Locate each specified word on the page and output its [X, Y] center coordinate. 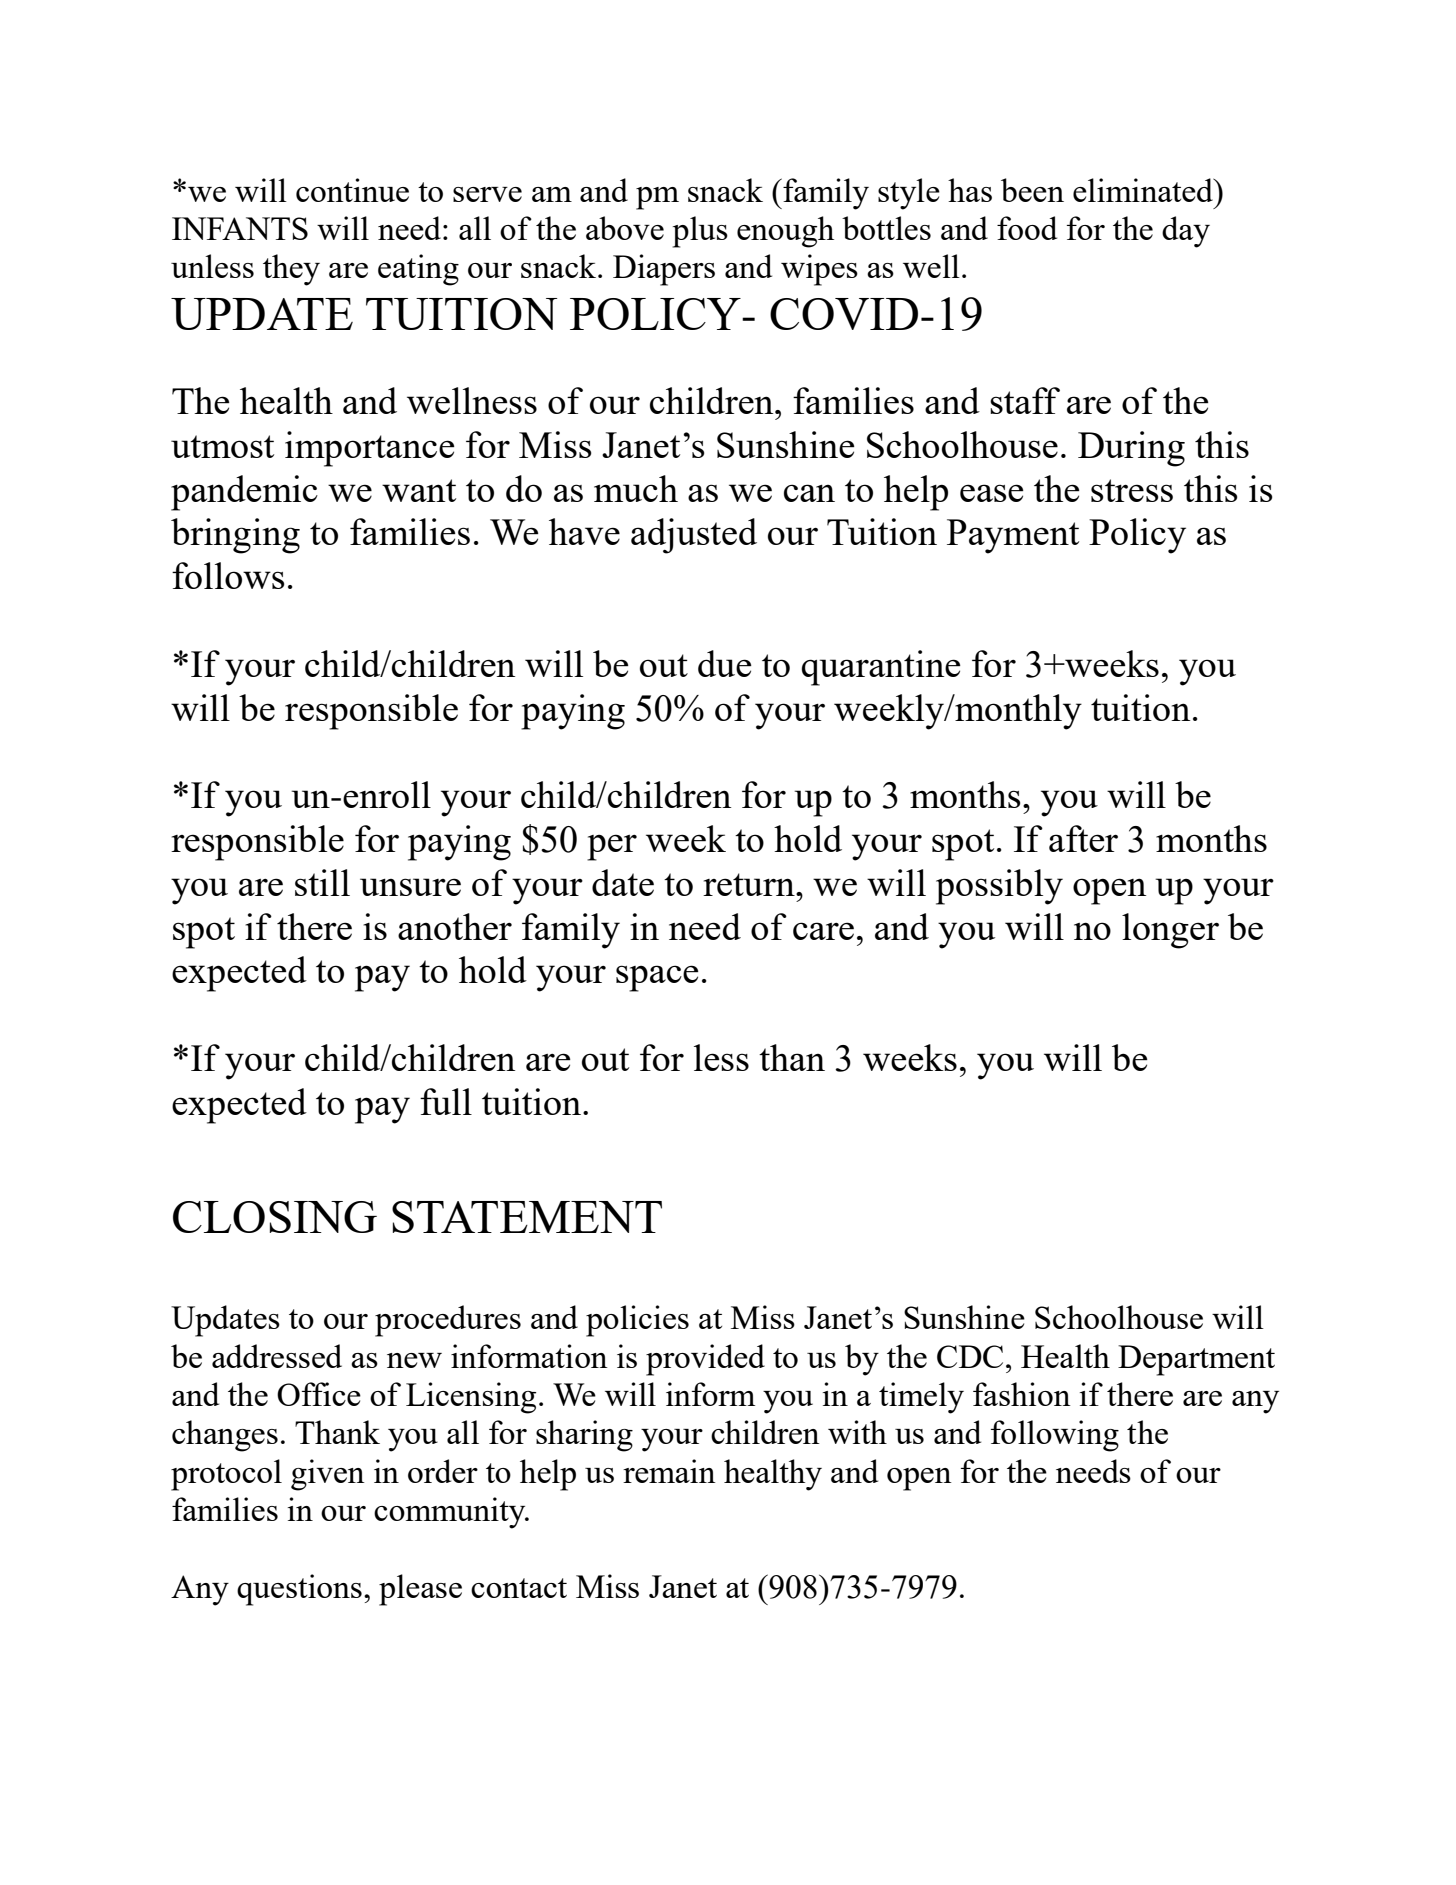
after [1083, 838]
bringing [235, 536]
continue [352, 190]
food [1027, 228]
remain [669, 1471]
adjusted [694, 536]
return [750, 884]
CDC [970, 1356]
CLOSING [275, 1217]
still [322, 882]
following [1055, 1436]
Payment [1013, 536]
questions [299, 1590]
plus [700, 232]
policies [637, 1321]
